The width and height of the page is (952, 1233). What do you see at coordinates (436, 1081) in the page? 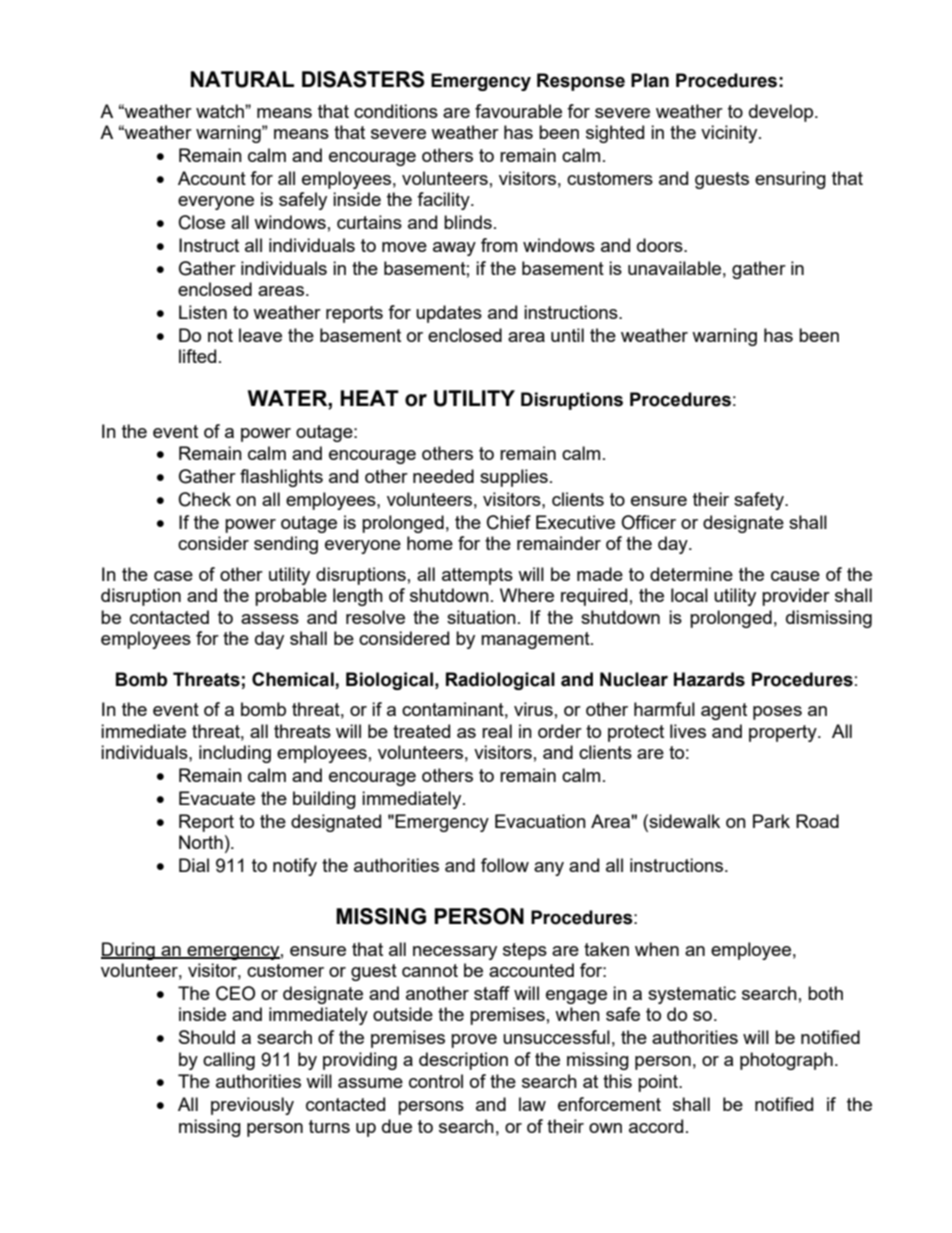
I see `control` at bounding box center [436, 1081].
